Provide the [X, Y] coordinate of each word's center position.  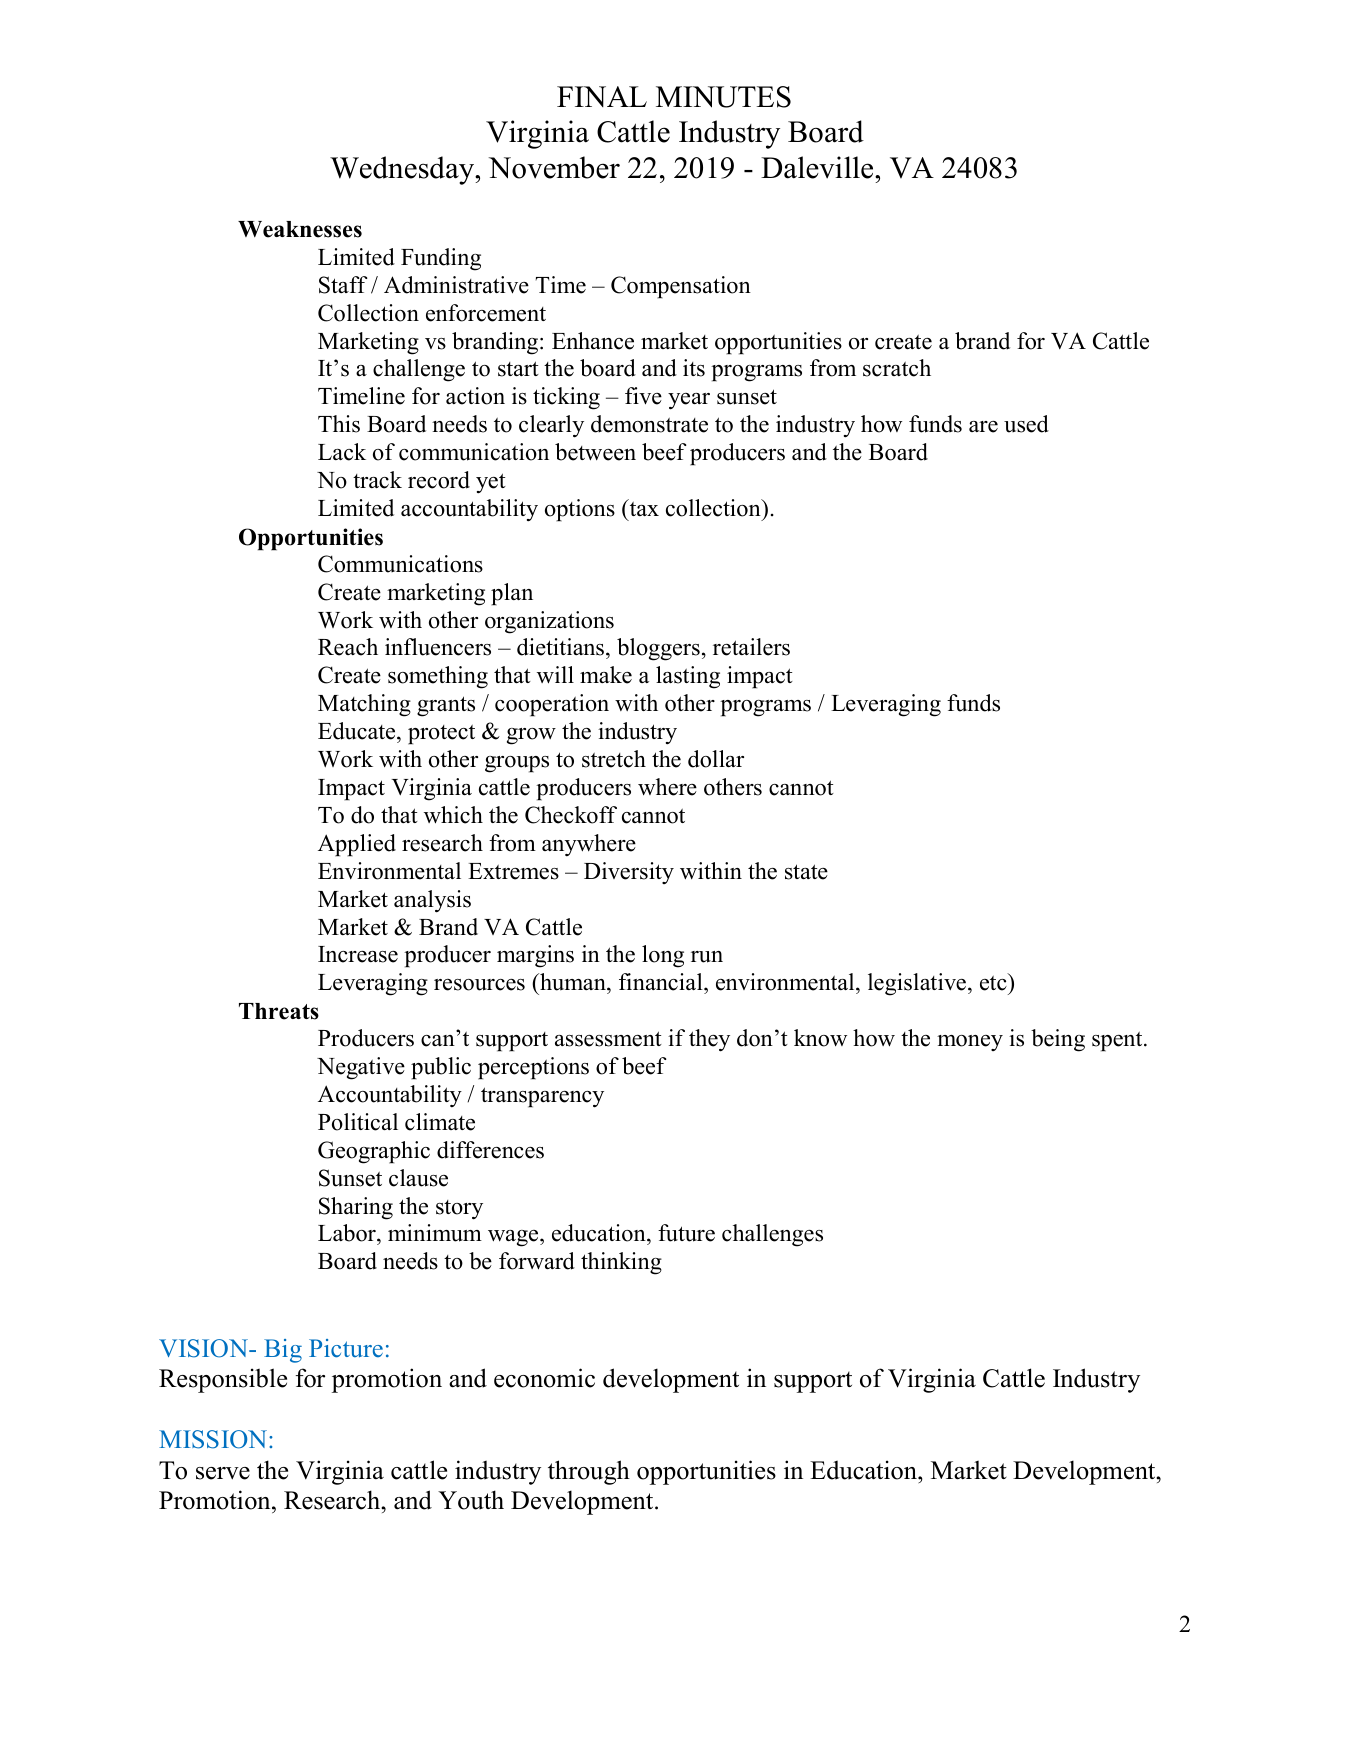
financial [662, 983]
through [589, 1472]
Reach [348, 647]
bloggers [658, 649]
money [970, 1043]
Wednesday [403, 170]
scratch [897, 368]
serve [223, 1473]
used [1026, 424]
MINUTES [723, 97]
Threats [279, 1011]
